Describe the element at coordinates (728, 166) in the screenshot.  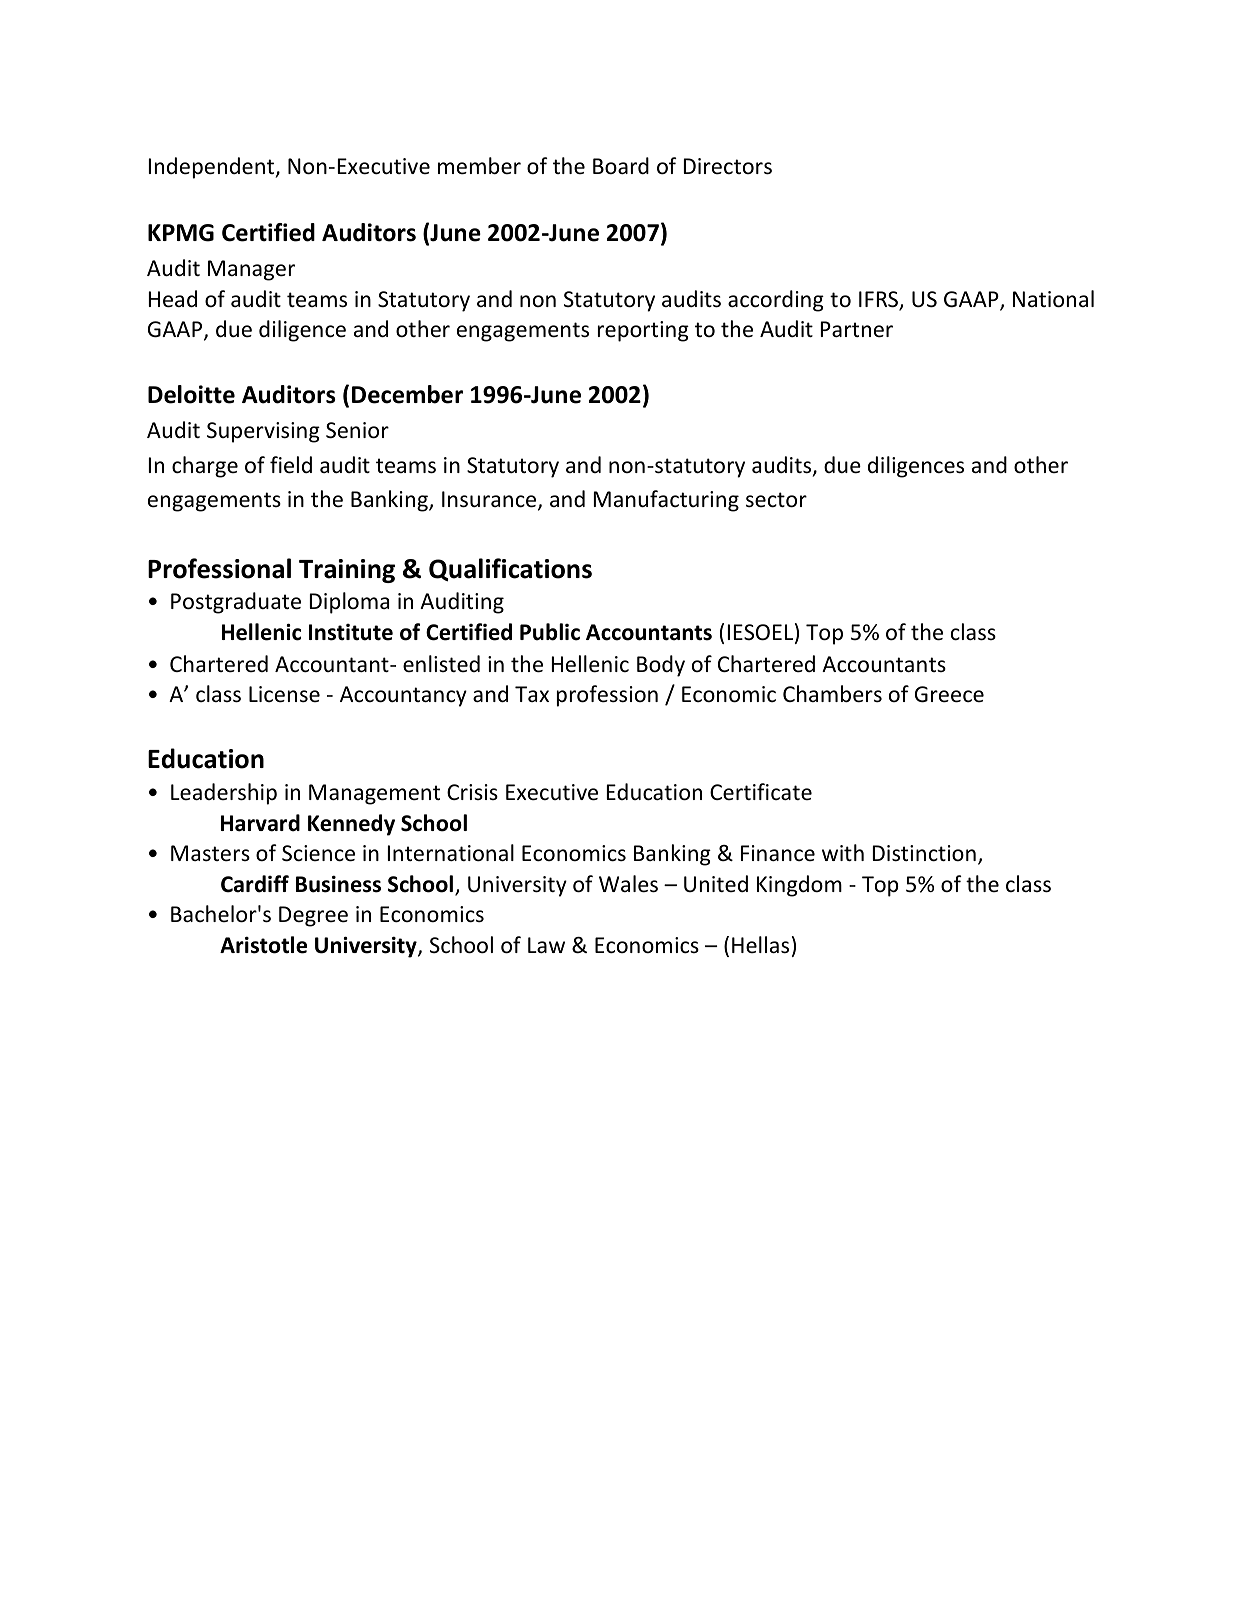
I see `Directors` at that location.
